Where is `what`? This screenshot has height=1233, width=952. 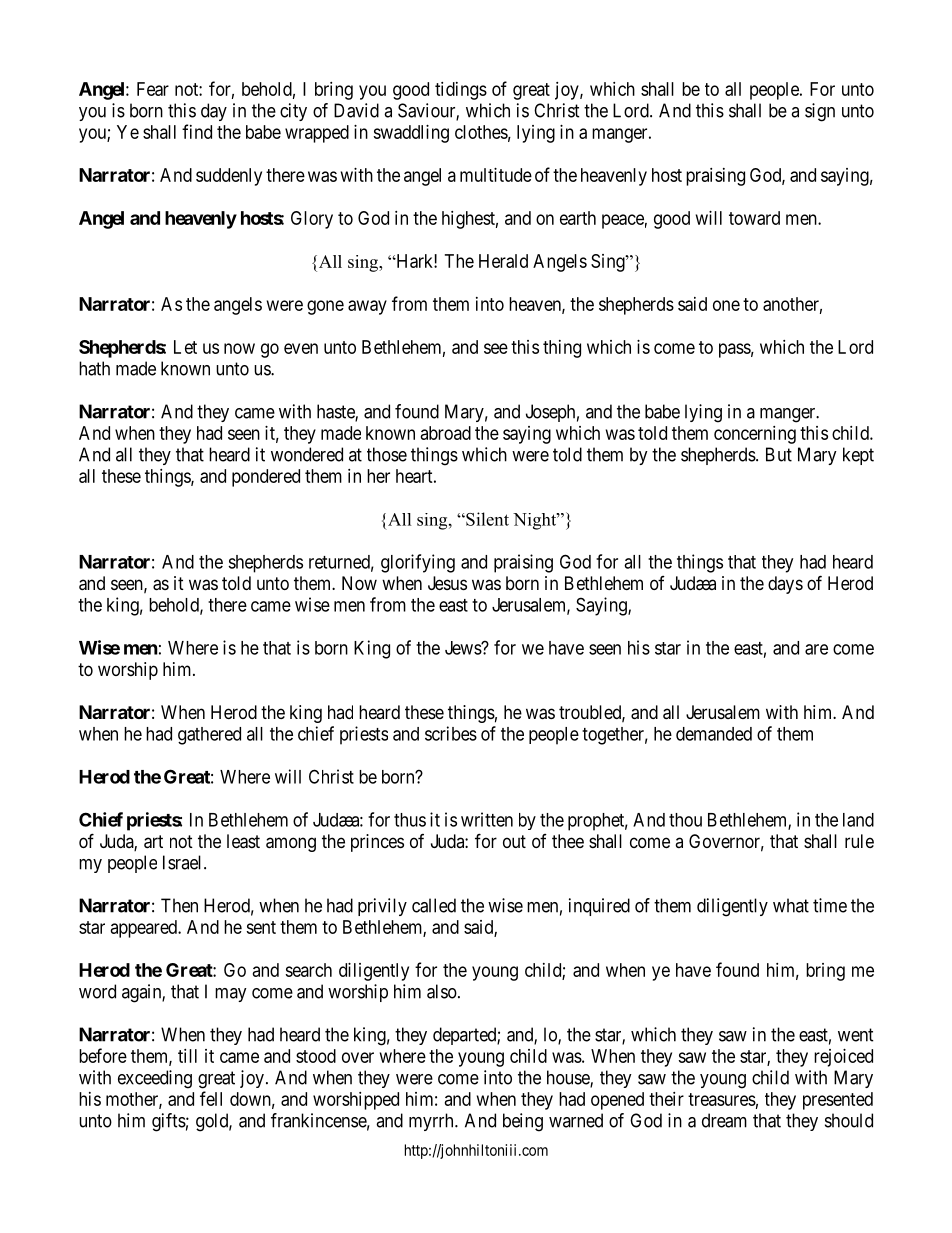 what is located at coordinates (791, 905).
